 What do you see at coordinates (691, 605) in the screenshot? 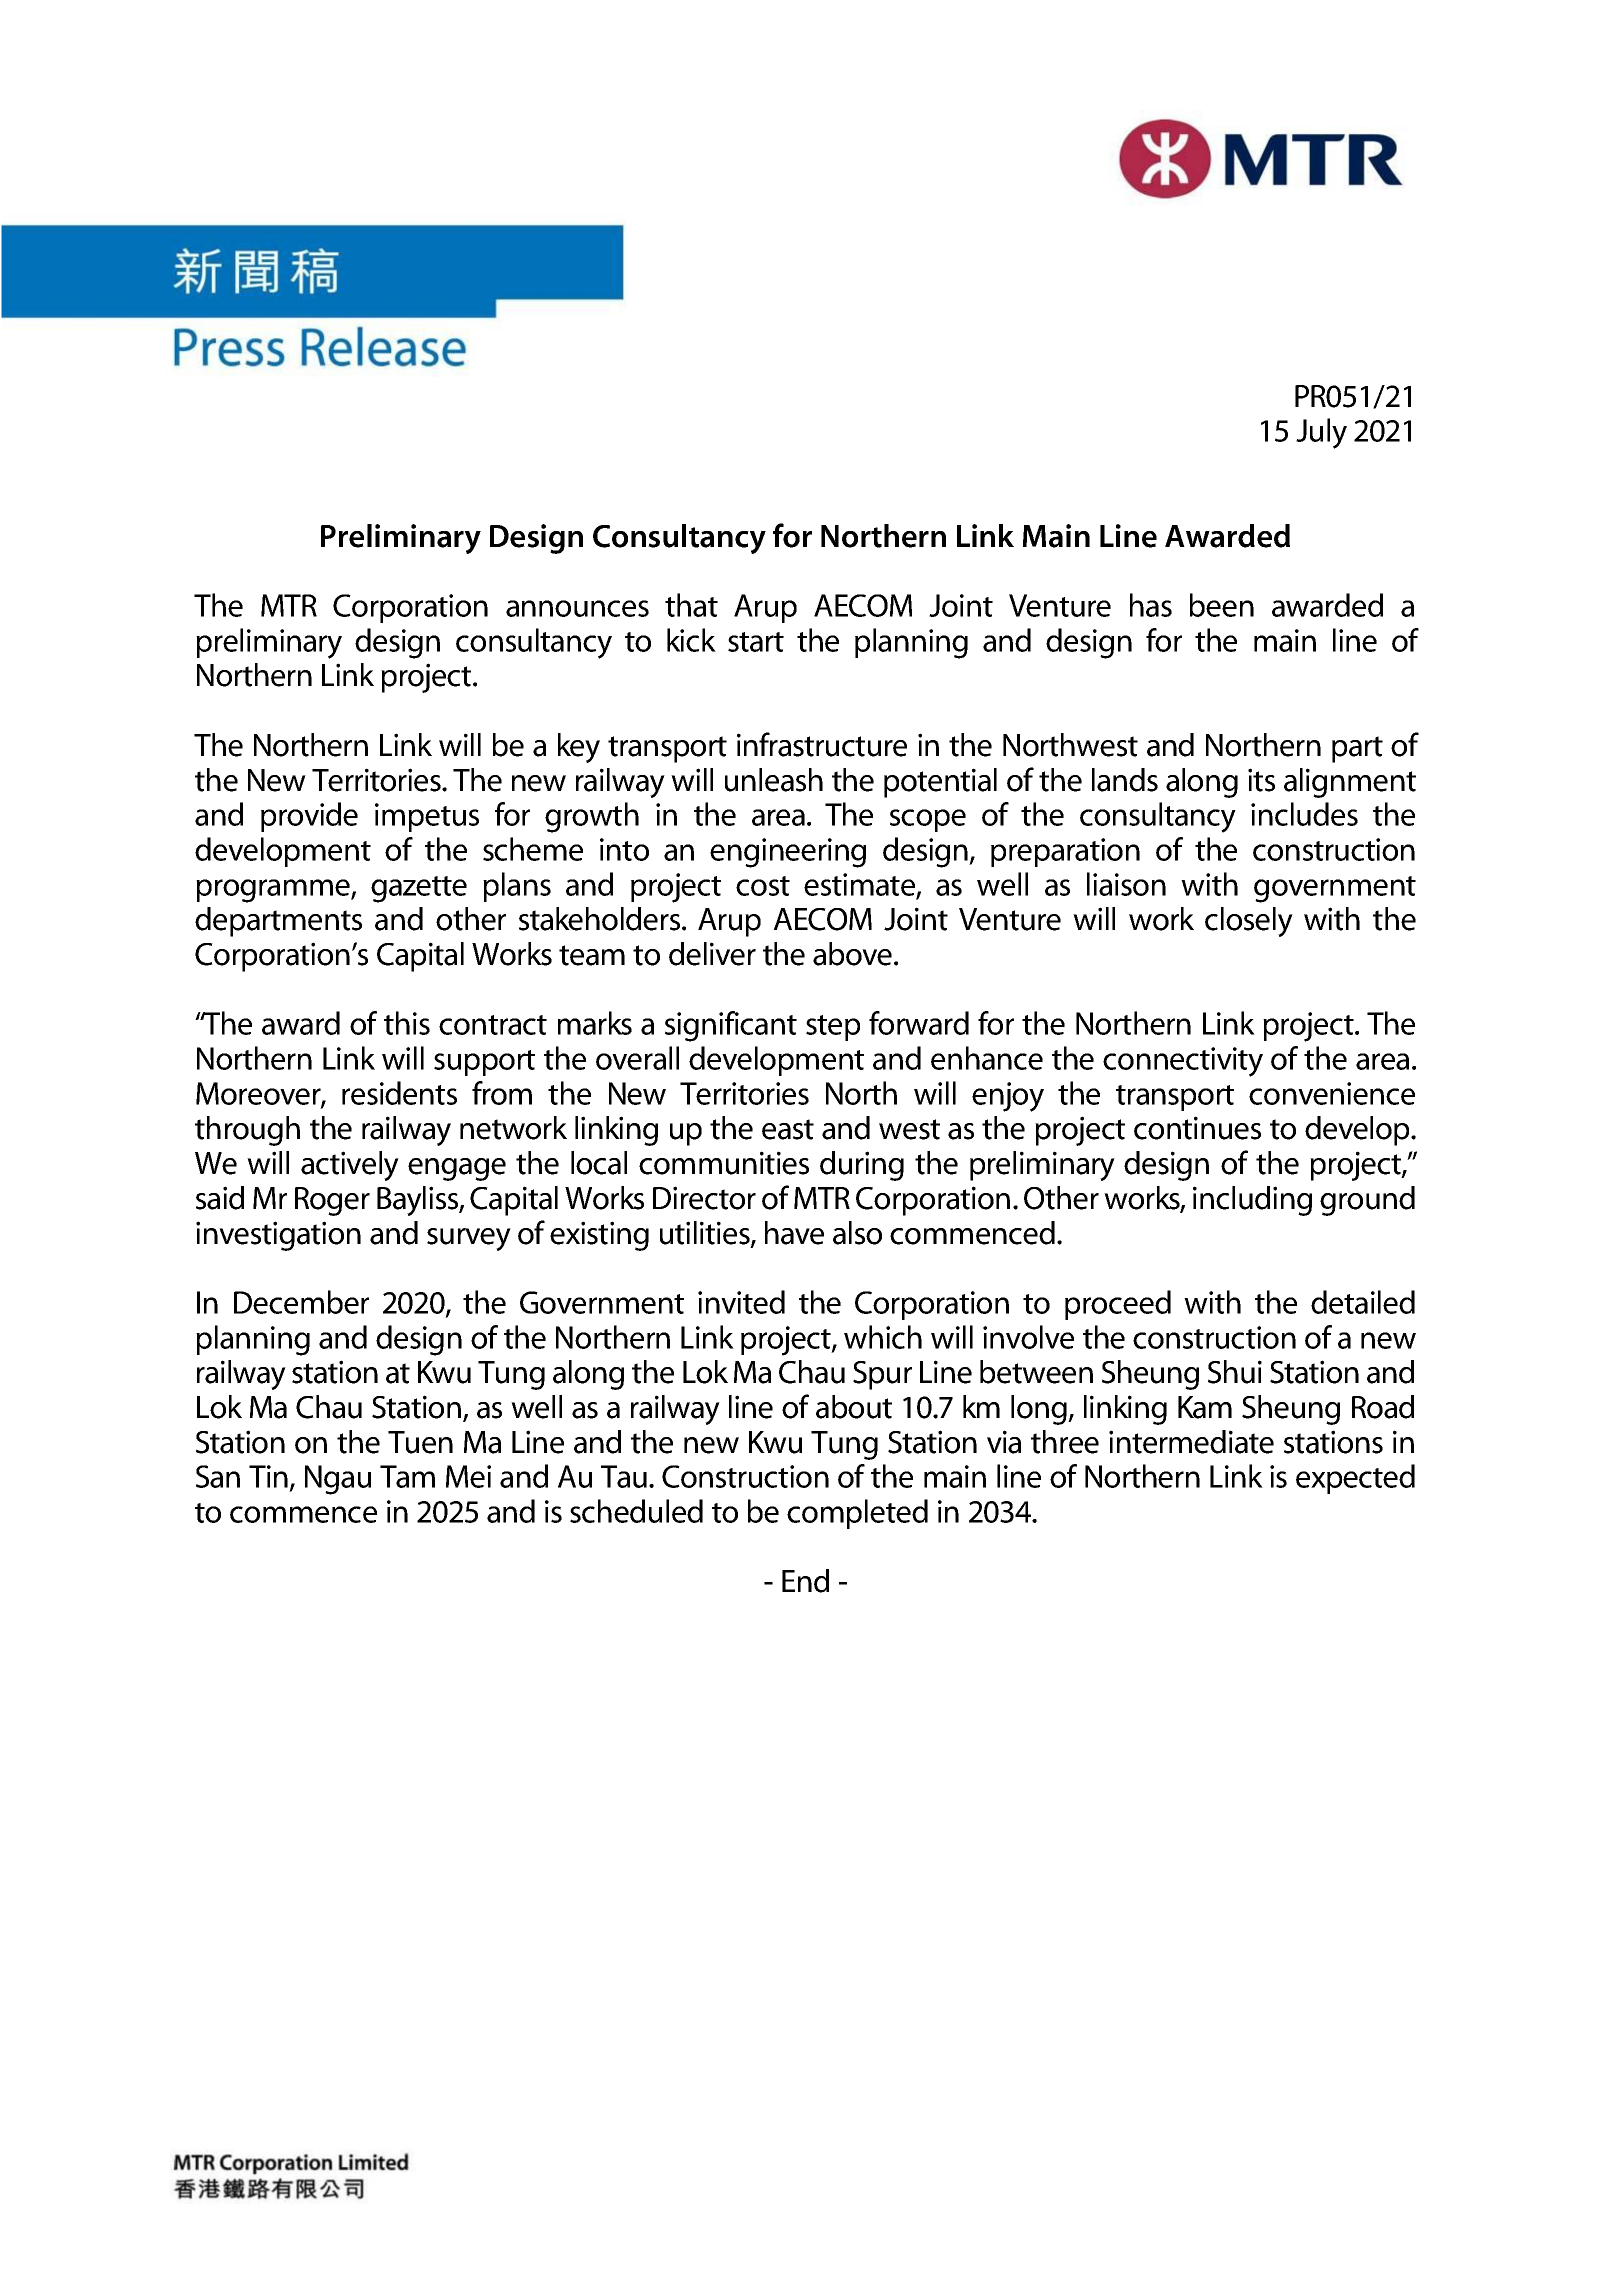
I see `that` at bounding box center [691, 605].
